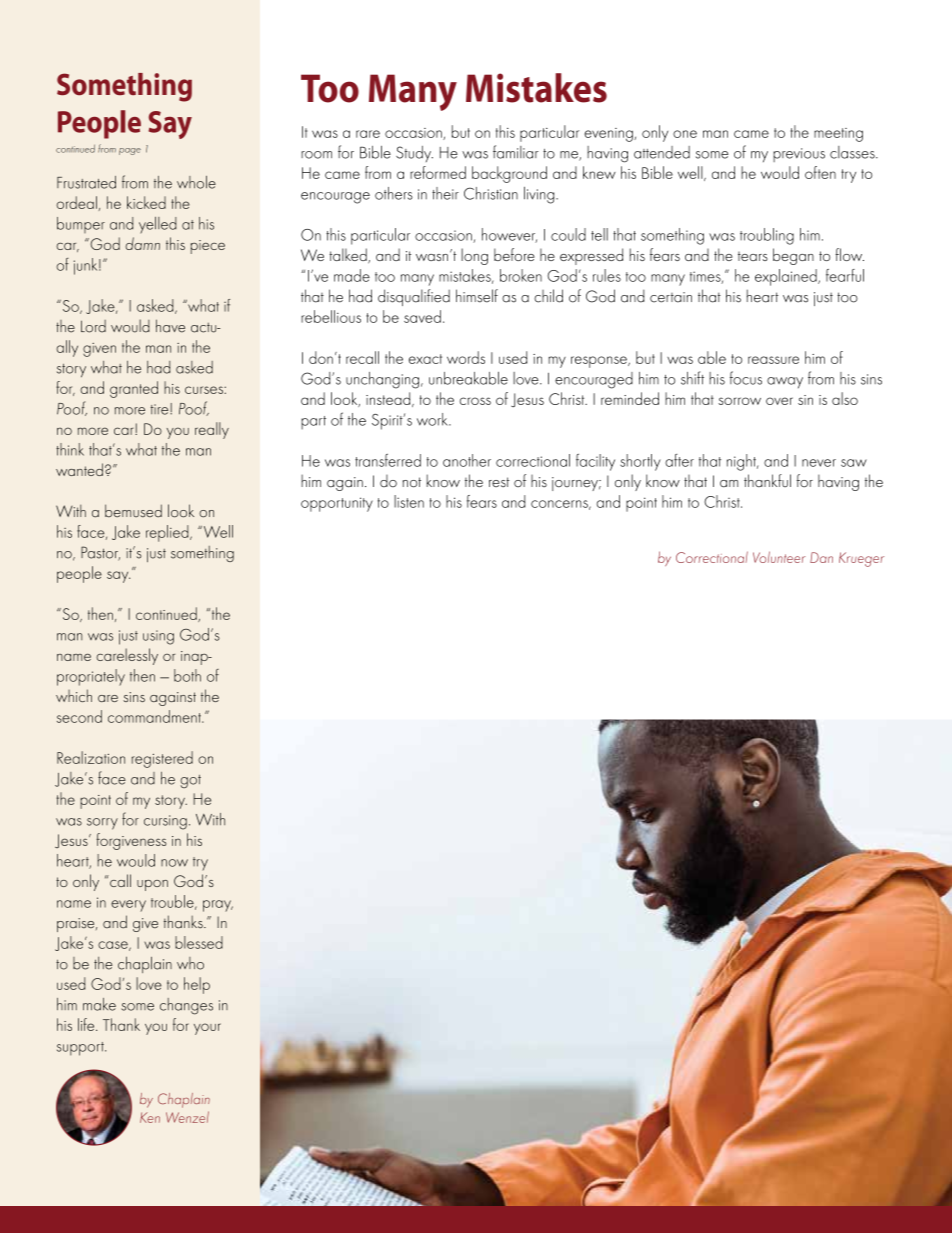 Image resolution: width=952 pixels, height=1233 pixels. What do you see at coordinates (779, 557) in the screenshot?
I see `Volunteer` at bounding box center [779, 557].
